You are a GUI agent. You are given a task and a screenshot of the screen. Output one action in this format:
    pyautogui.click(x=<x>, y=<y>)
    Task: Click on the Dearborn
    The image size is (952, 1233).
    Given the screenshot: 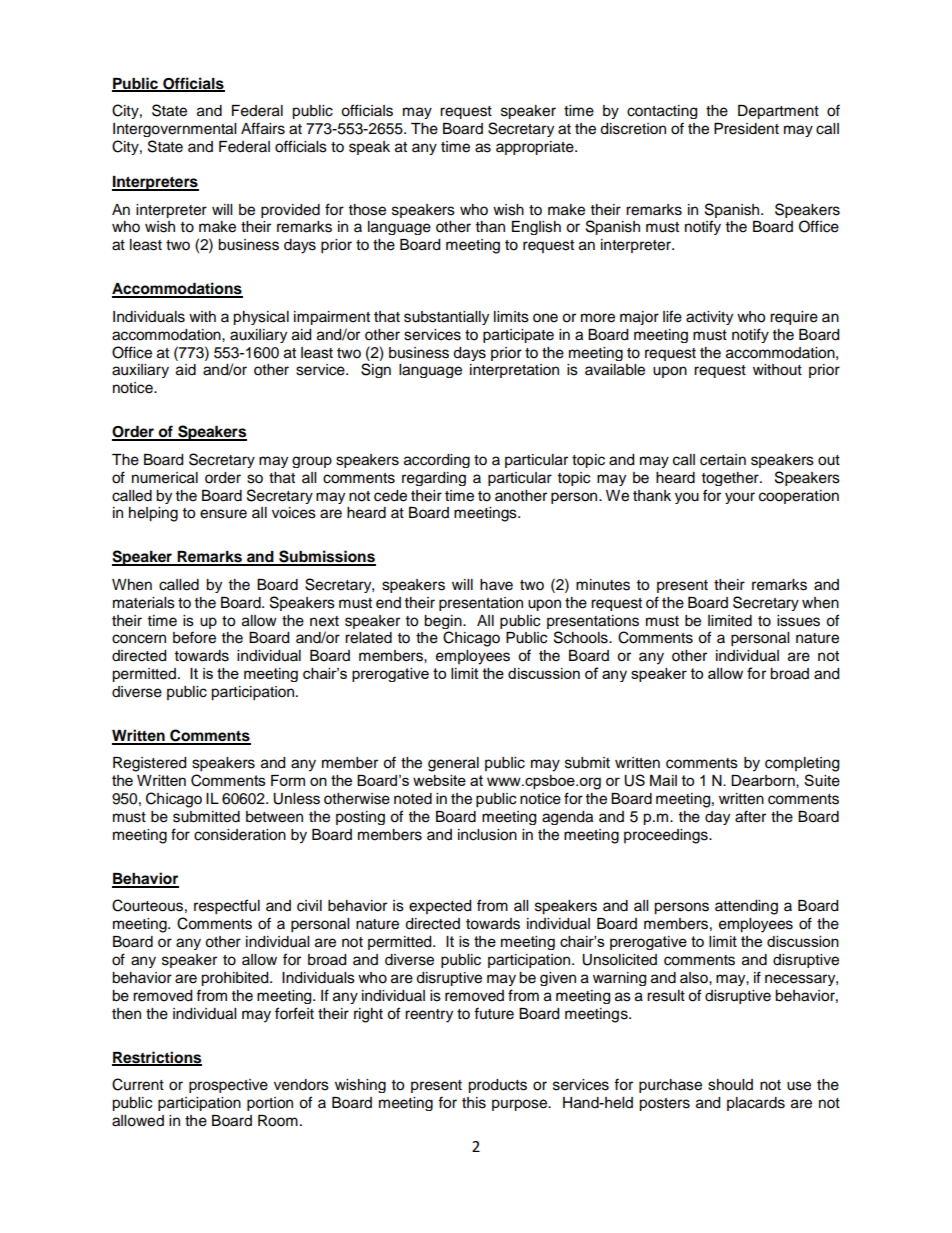 What is the action you would take?
    pyautogui.click(x=764, y=781)
